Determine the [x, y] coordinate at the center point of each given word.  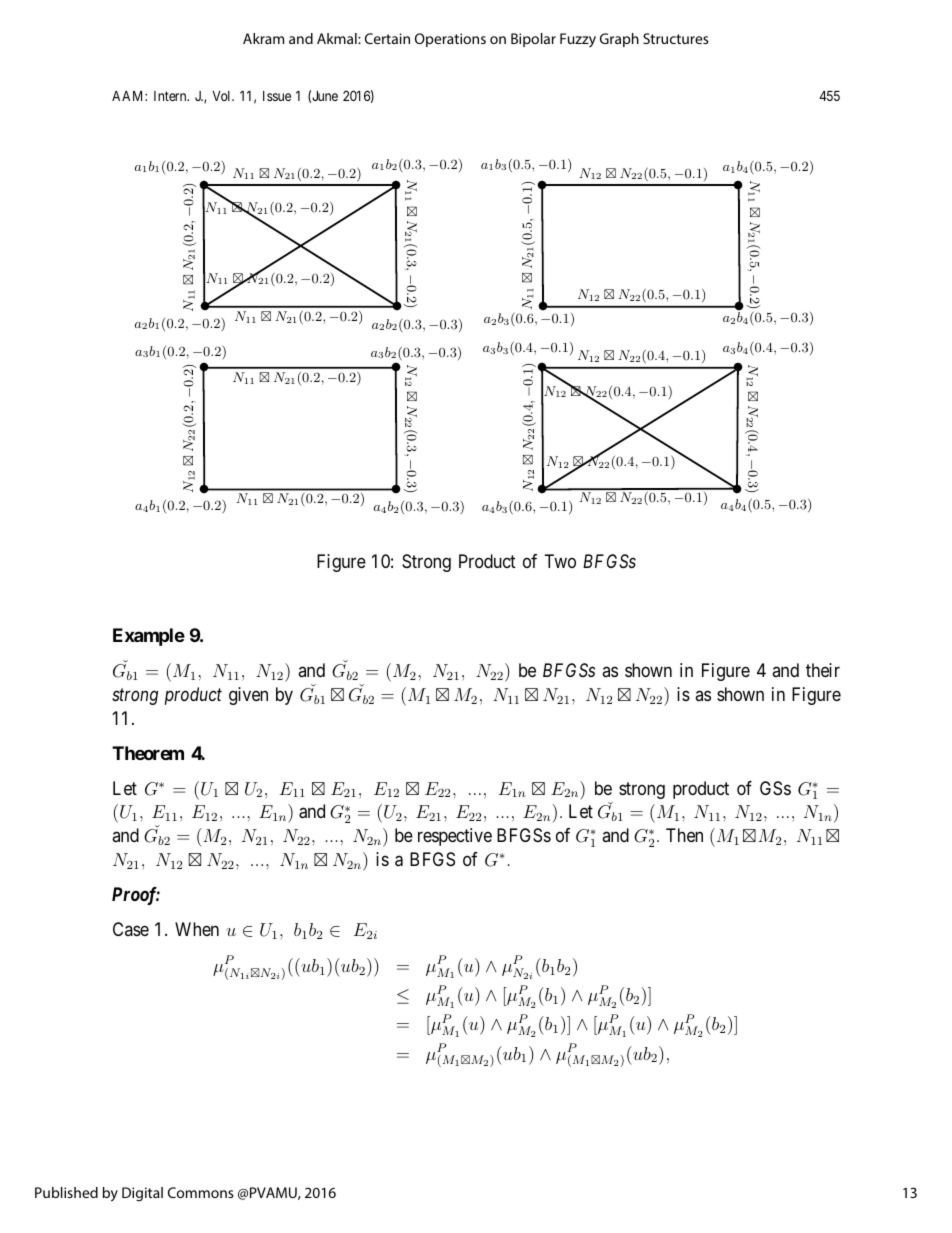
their [823, 670]
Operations [450, 40]
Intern [171, 96]
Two [560, 561]
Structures [676, 38]
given [248, 696]
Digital [142, 1194]
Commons [201, 1192]
